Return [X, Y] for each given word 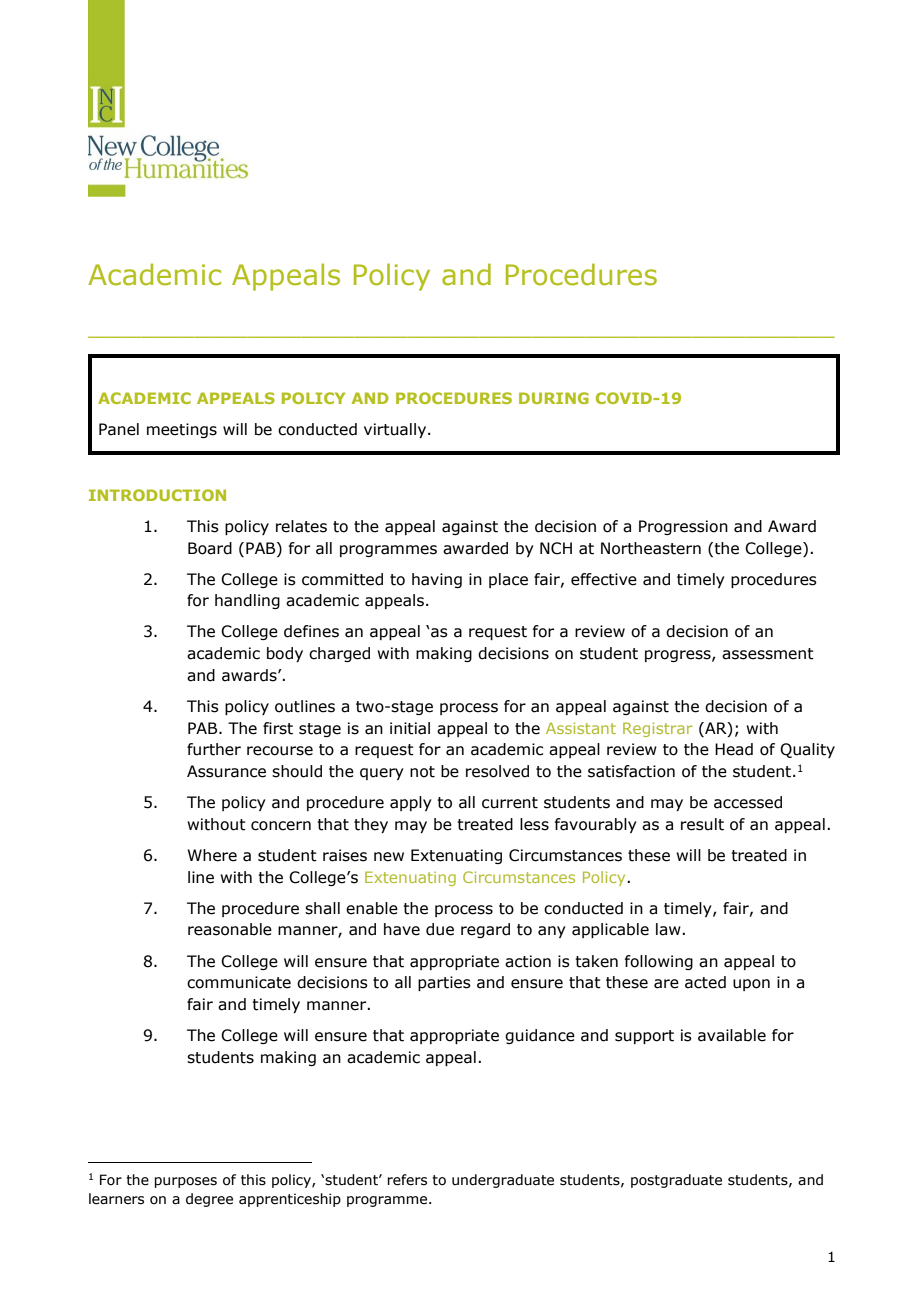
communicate [239, 982]
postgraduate [676, 1181]
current [510, 803]
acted [705, 982]
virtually [396, 430]
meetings [182, 430]
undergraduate [503, 1181]
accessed [748, 802]
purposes [185, 1182]
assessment [768, 654]
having [437, 580]
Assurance [226, 771]
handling [247, 601]
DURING [554, 398]
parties [444, 983]
